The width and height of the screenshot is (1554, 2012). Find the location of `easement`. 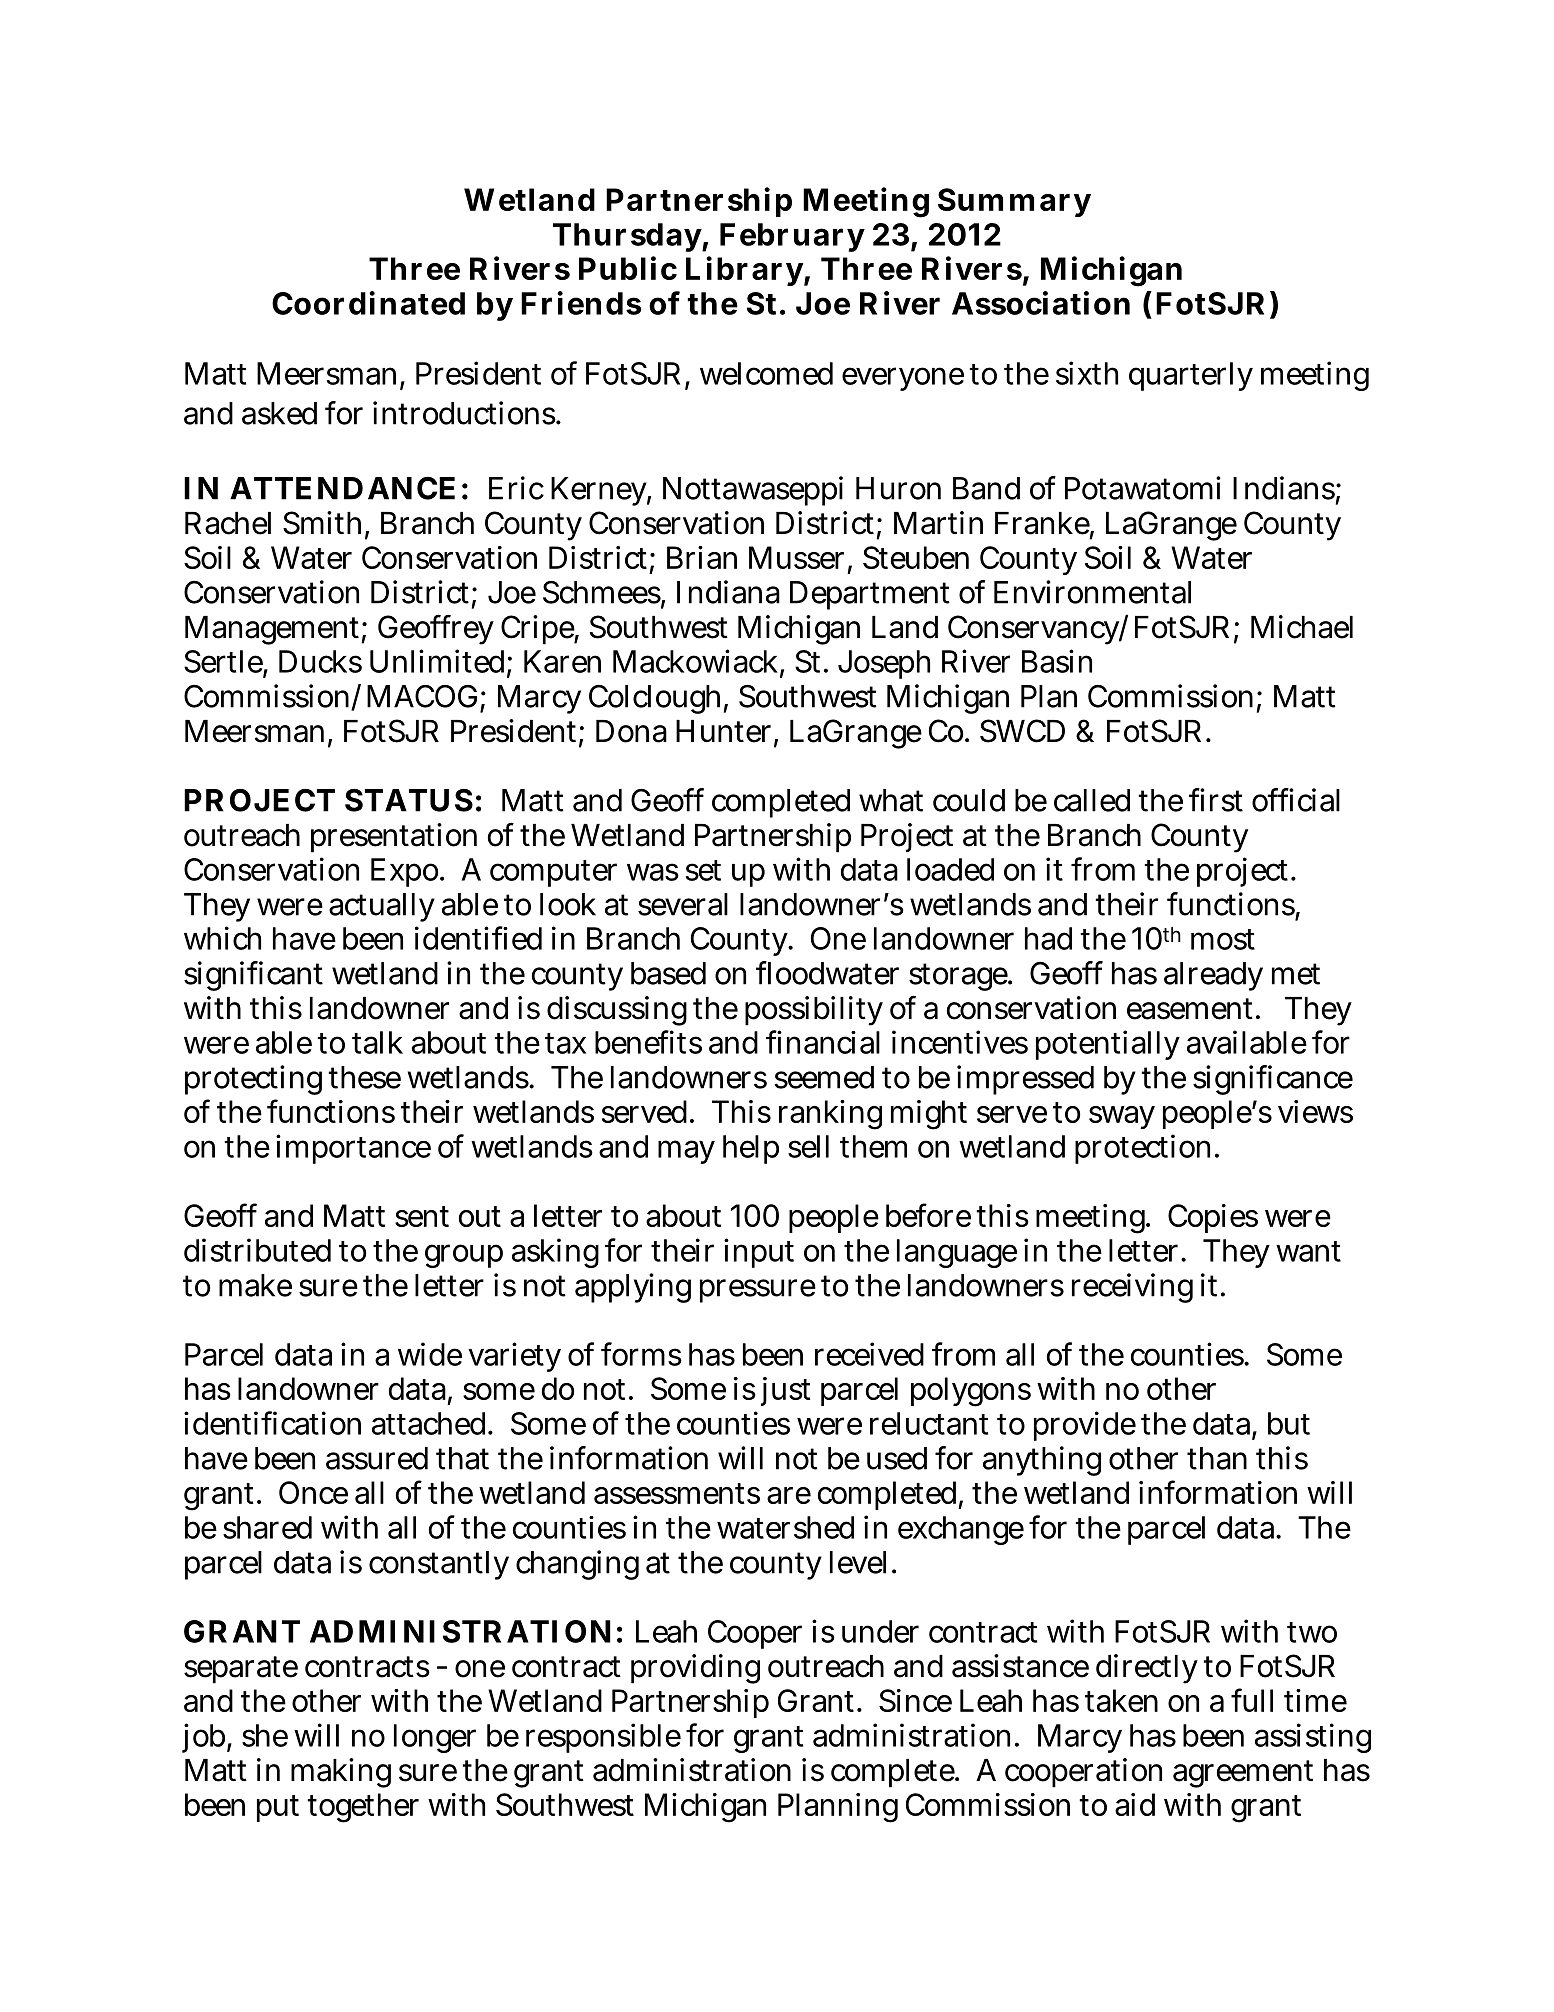

easement is located at coordinates (1190, 1009).
